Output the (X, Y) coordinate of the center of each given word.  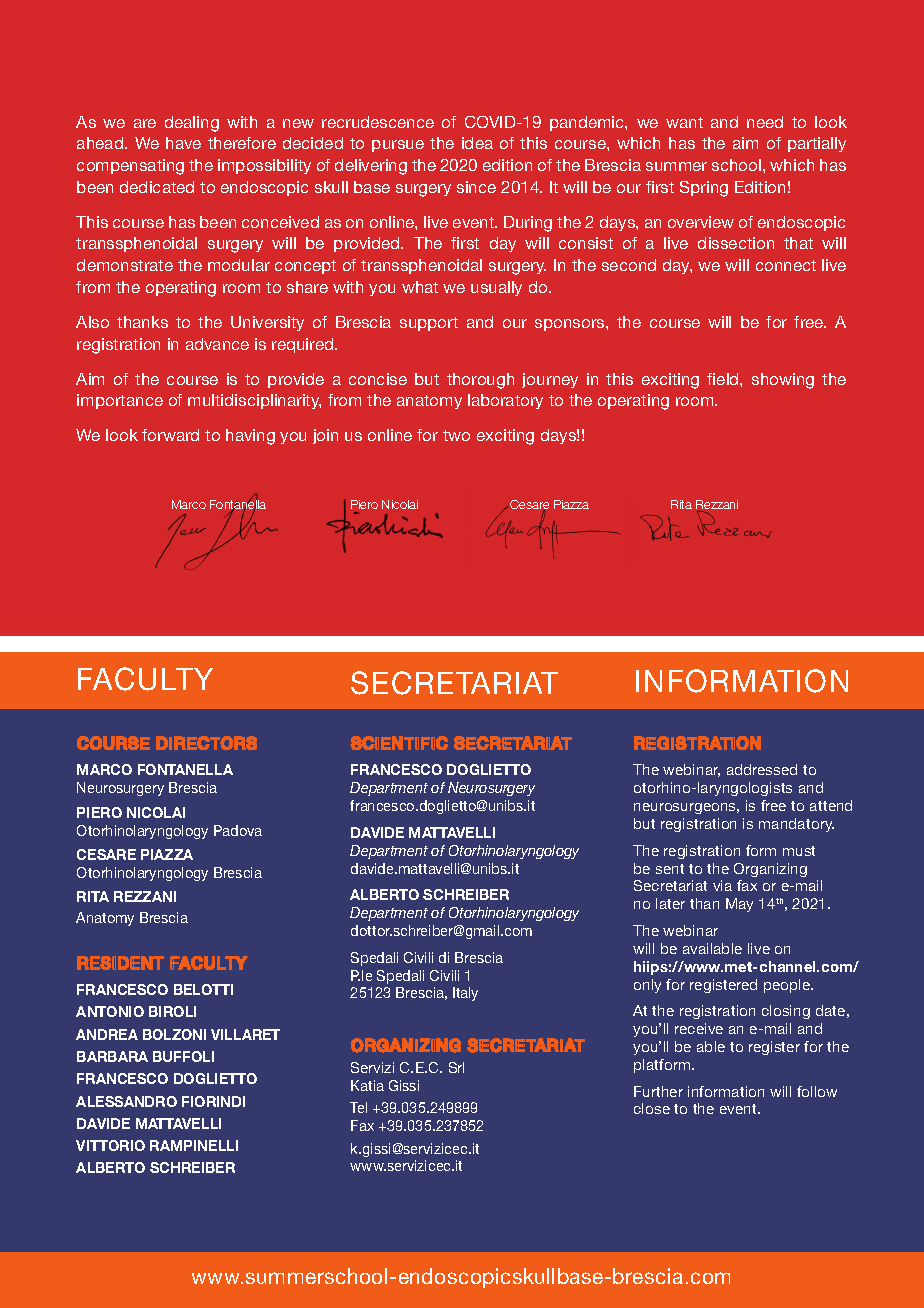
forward (170, 435)
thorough (480, 381)
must (799, 851)
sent (670, 869)
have (183, 143)
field (724, 379)
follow (817, 1091)
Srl (456, 1067)
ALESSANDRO (126, 1101)
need (765, 122)
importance (120, 401)
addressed (762, 769)
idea (477, 143)
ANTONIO (110, 1011)
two (456, 435)
